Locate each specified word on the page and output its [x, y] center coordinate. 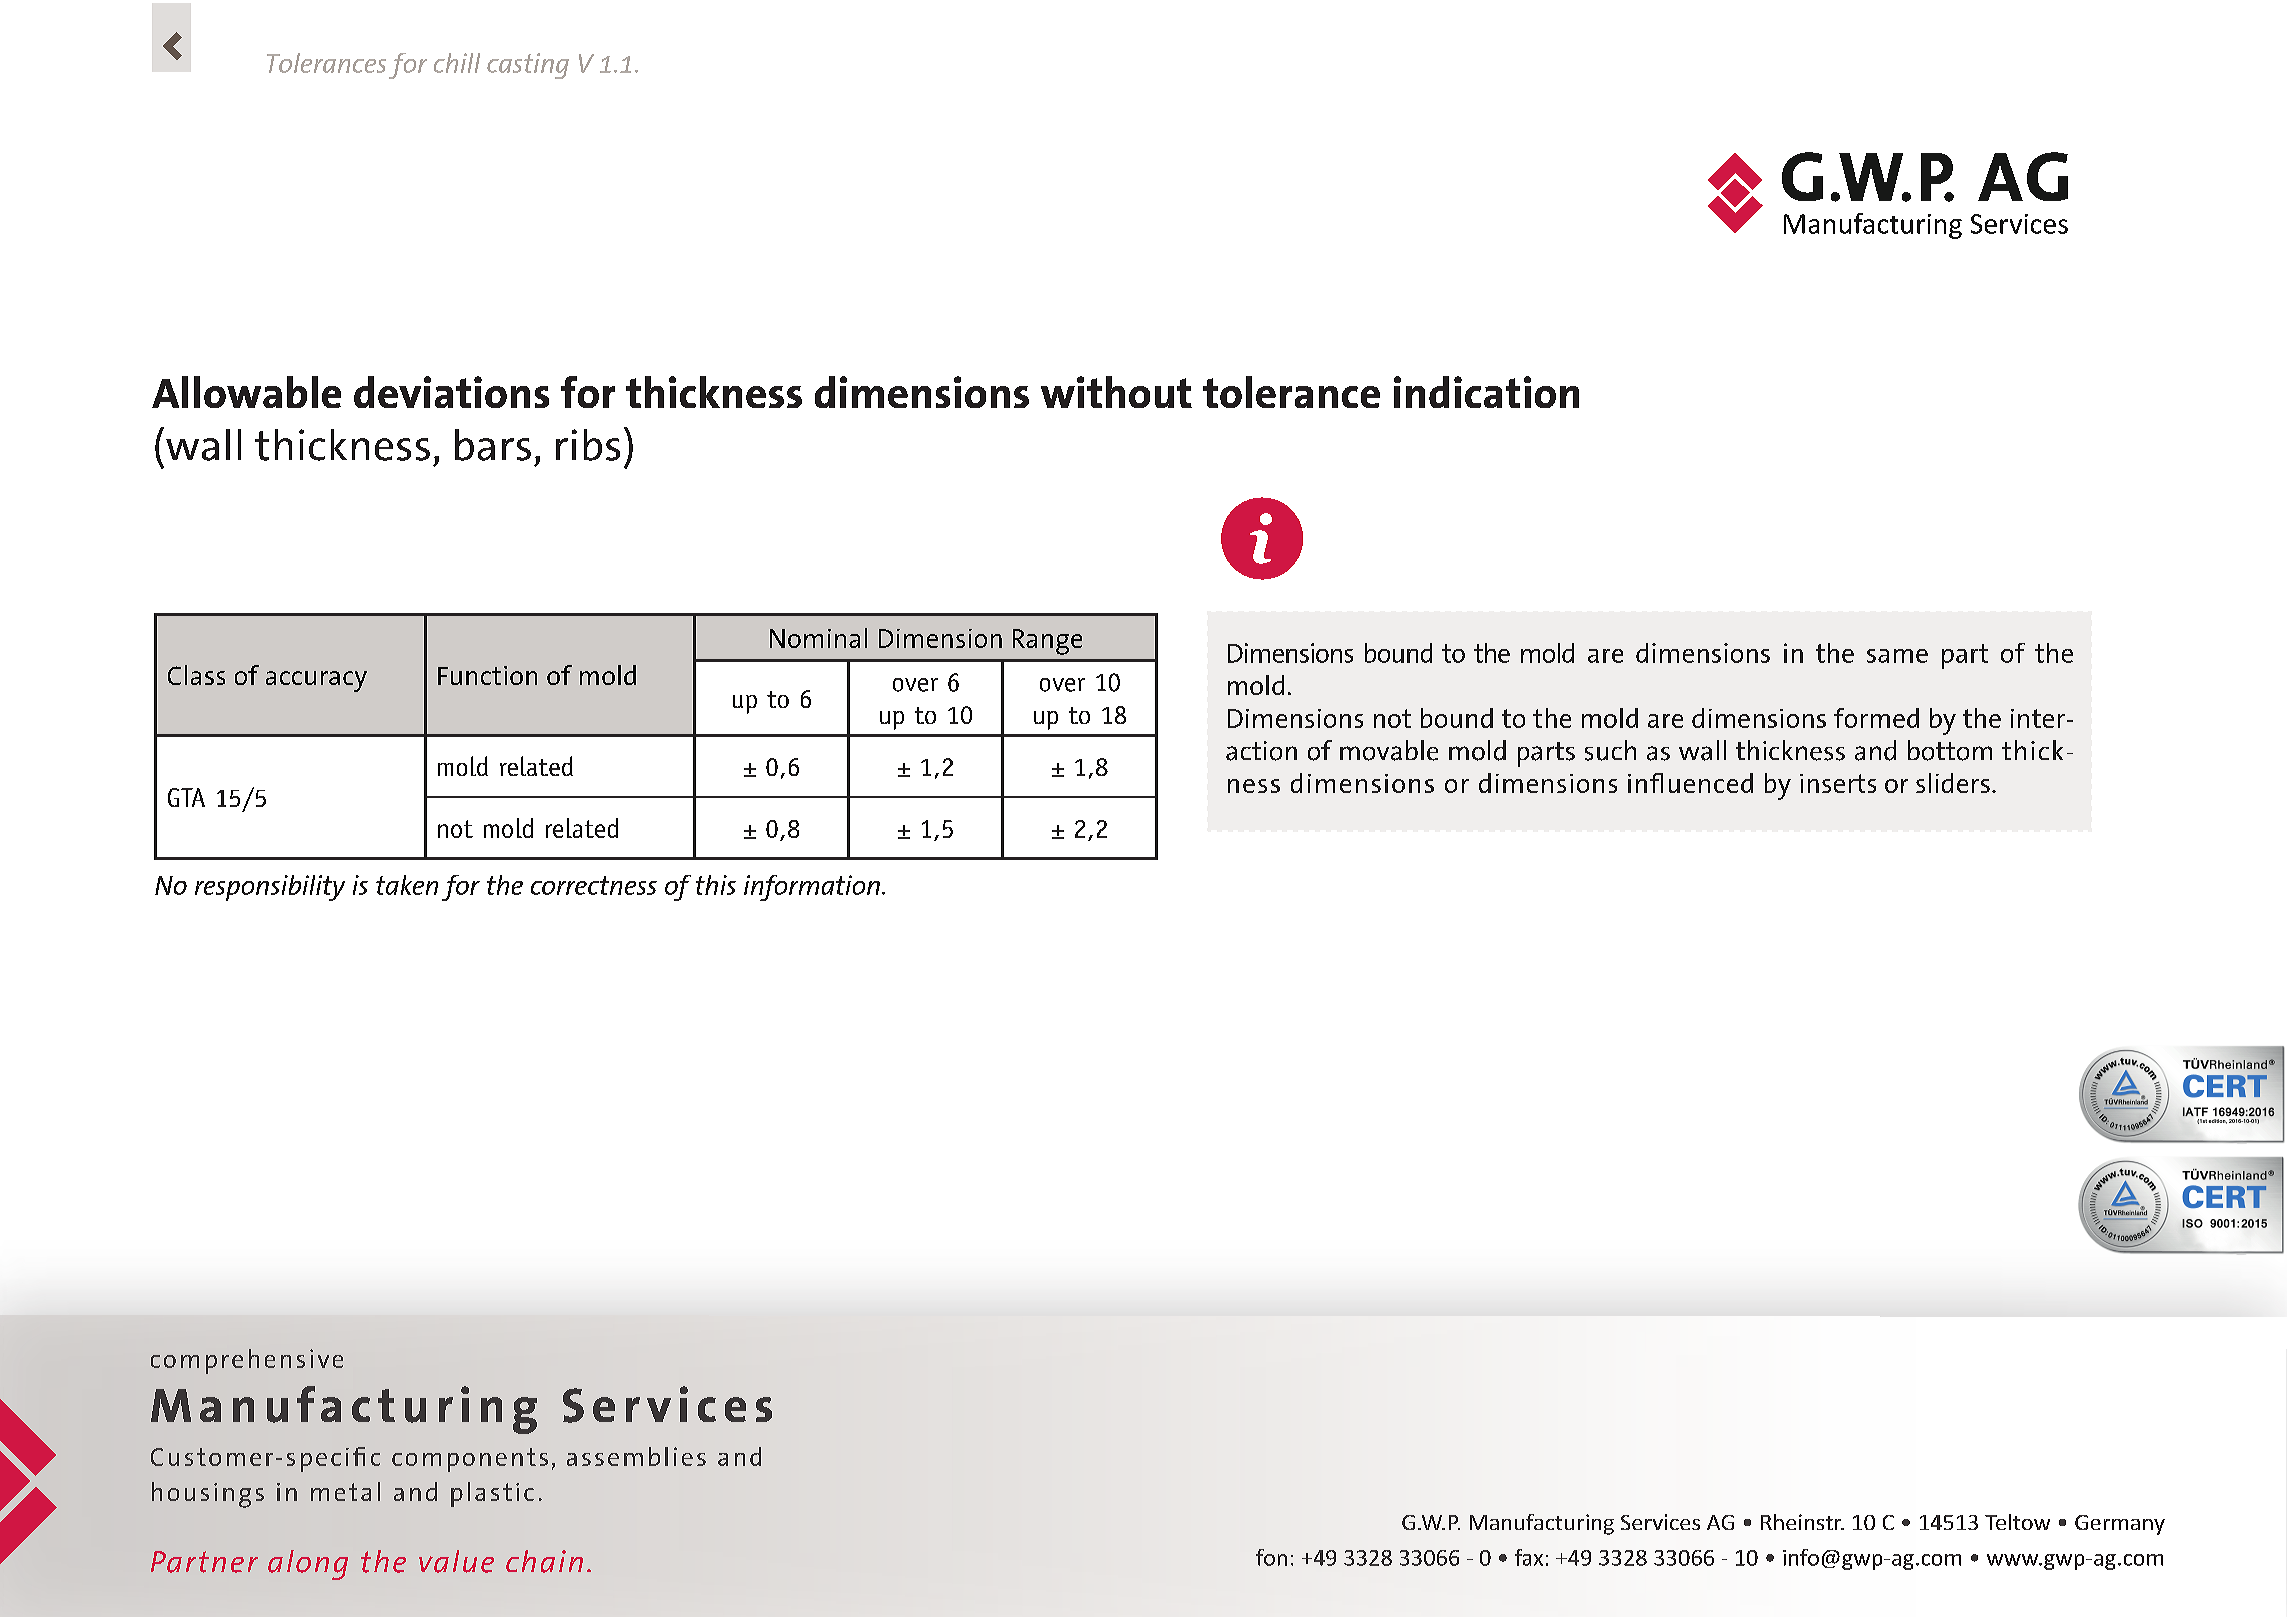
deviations [451, 392]
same [1897, 656]
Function [487, 675]
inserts [1838, 783]
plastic [492, 1494]
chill [457, 63]
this [716, 885]
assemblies [636, 1456]
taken [407, 885]
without [1116, 392]
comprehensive [247, 1361]
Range [1047, 642]
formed [1876, 718]
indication [1486, 392]
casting [528, 66]
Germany [2120, 1525]
